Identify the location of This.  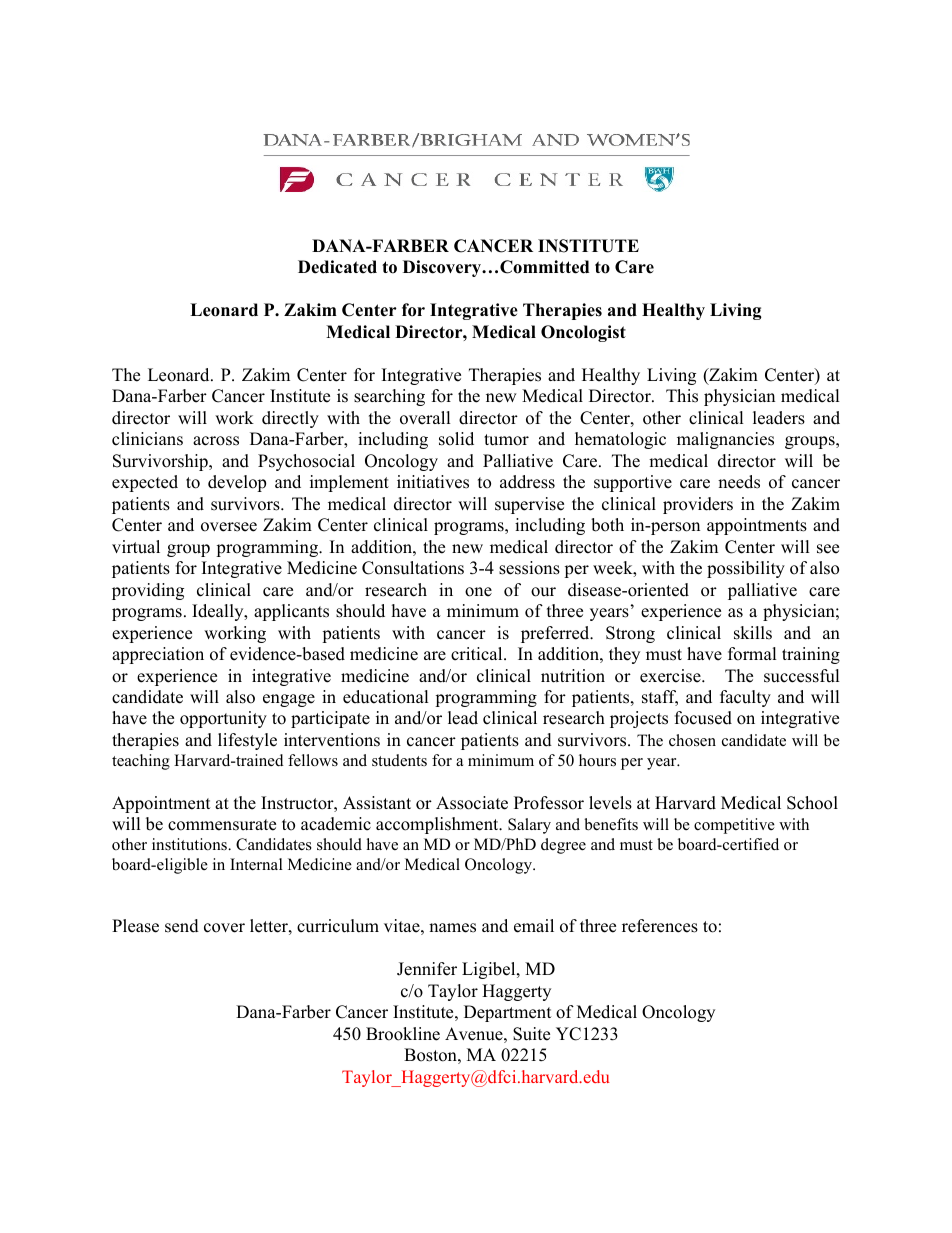
(682, 396).
